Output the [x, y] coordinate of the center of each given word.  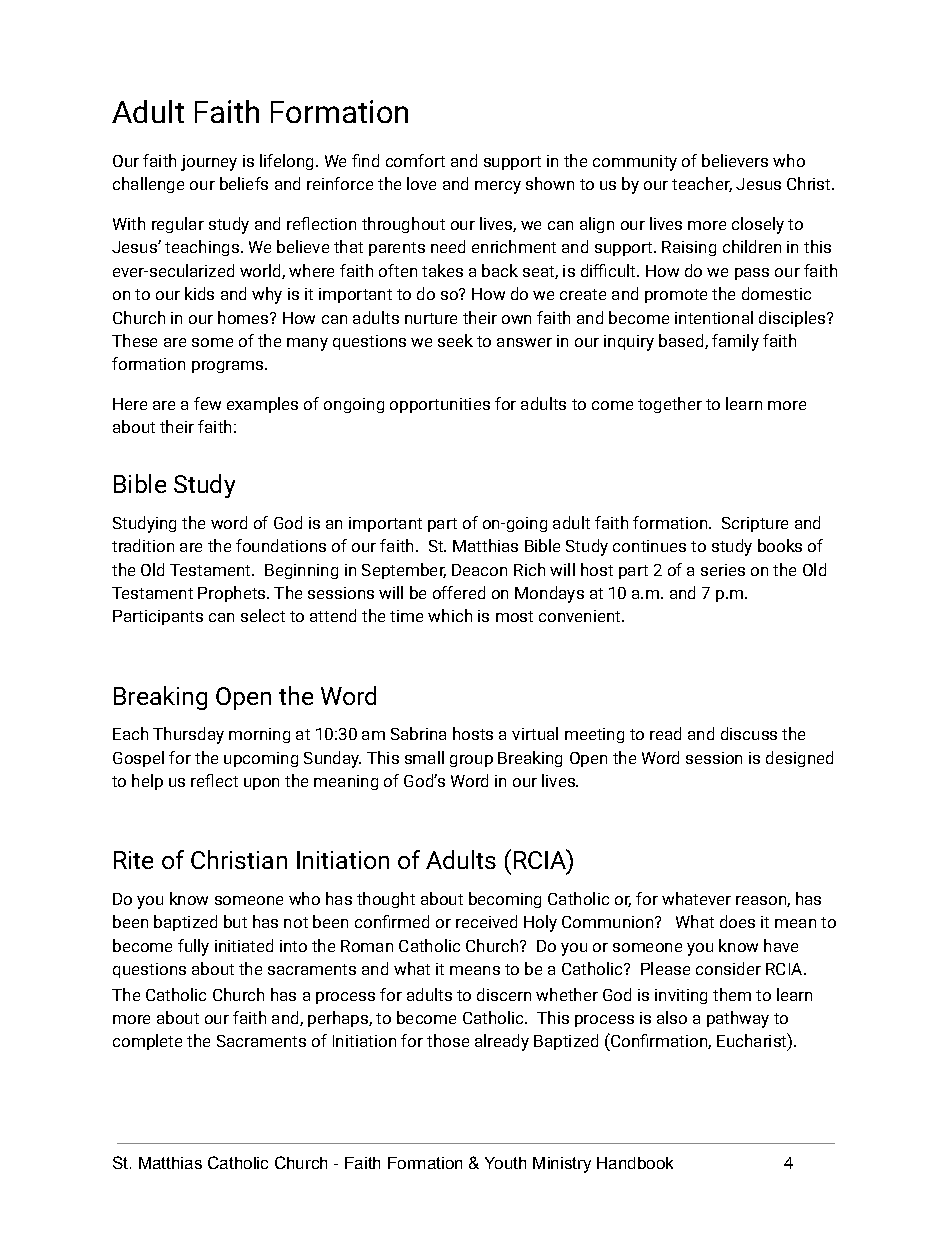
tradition [143, 545]
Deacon [479, 570]
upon [261, 784]
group [471, 761]
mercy [498, 187]
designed [799, 759]
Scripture [755, 524]
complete [147, 1042]
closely [758, 225]
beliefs [244, 183]
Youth [505, 1163]
